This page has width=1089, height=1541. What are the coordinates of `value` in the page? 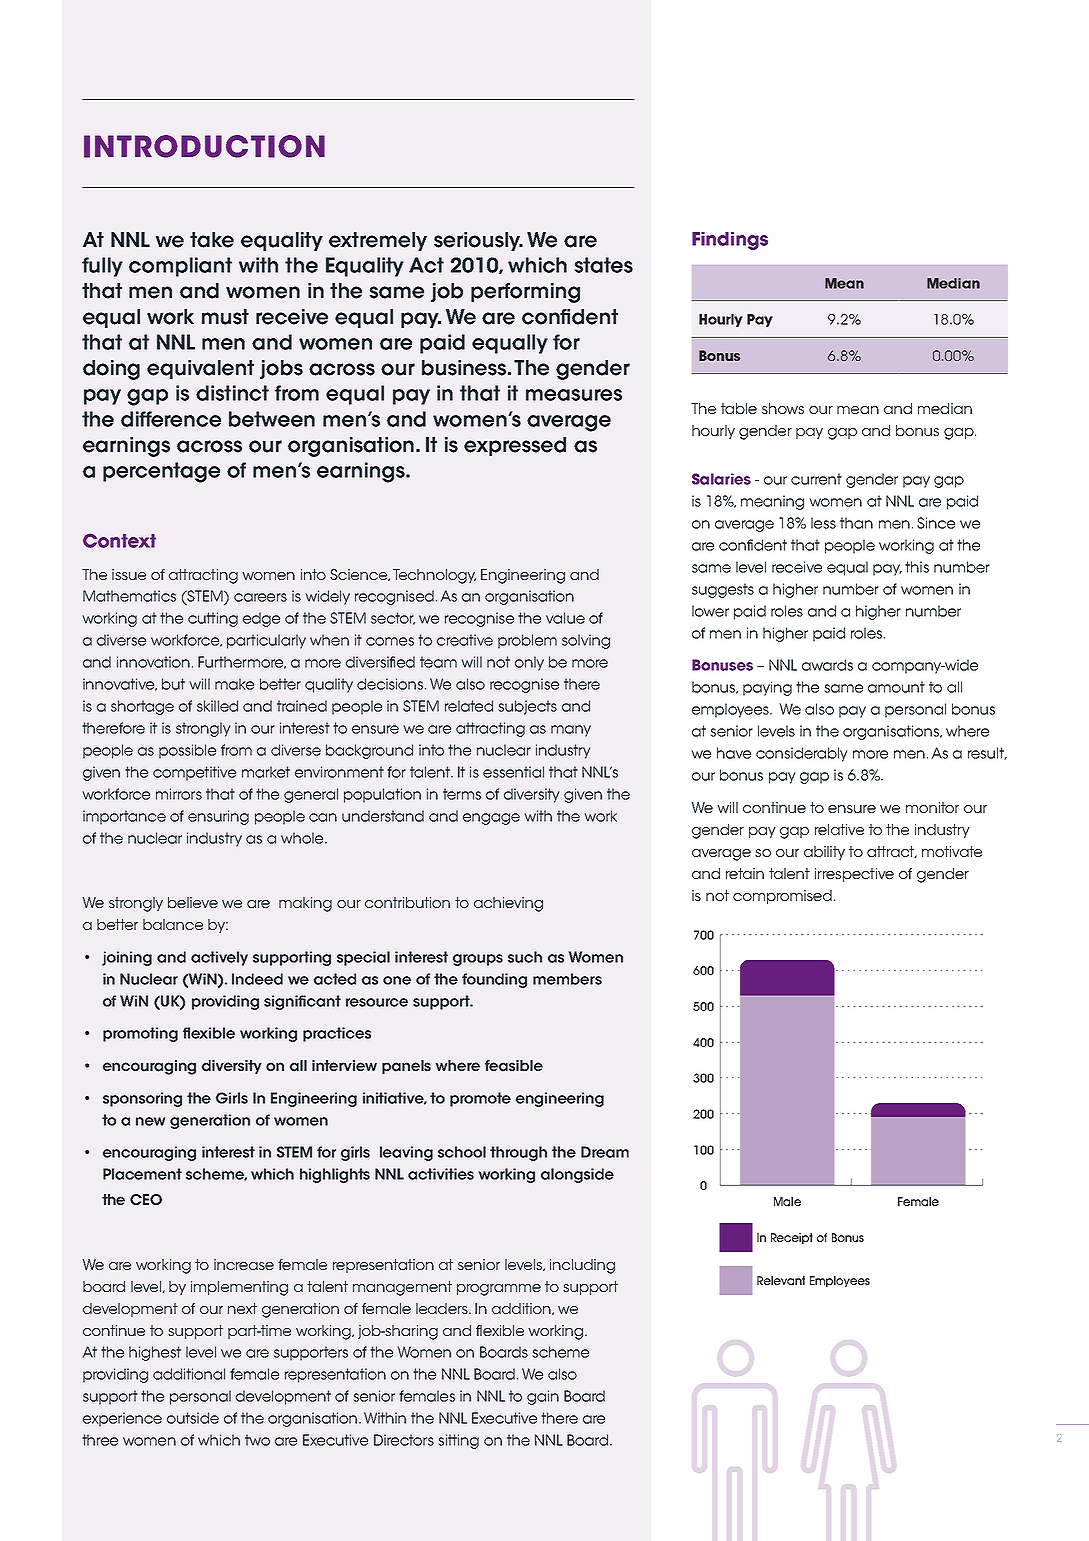 It's located at (565, 618).
